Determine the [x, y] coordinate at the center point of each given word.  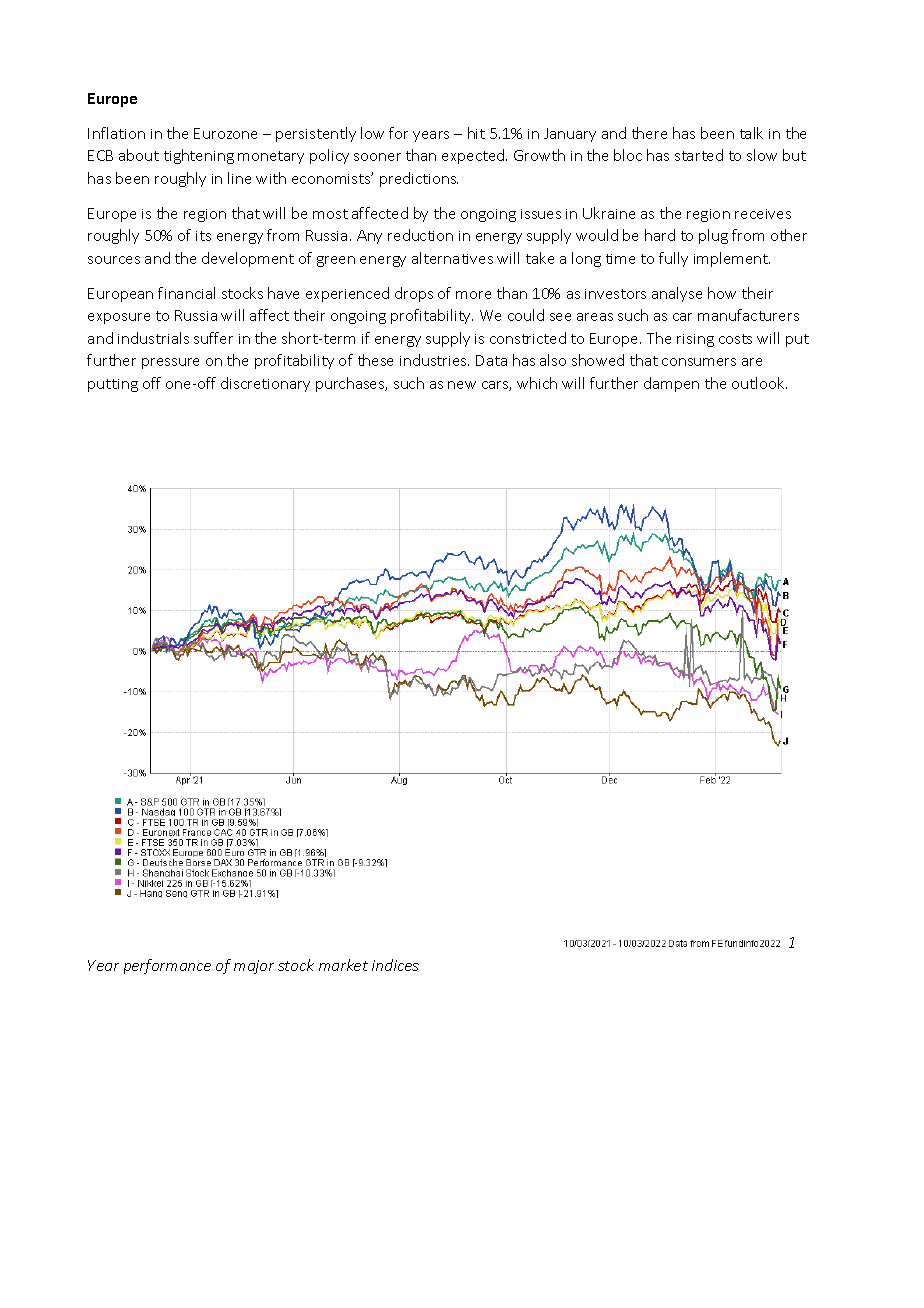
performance [167, 966]
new [462, 385]
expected [474, 156]
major [254, 967]
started [699, 155]
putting [113, 385]
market [343, 965]
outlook [759, 383]
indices [395, 965]
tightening [199, 156]
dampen [671, 384]
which [537, 383]
